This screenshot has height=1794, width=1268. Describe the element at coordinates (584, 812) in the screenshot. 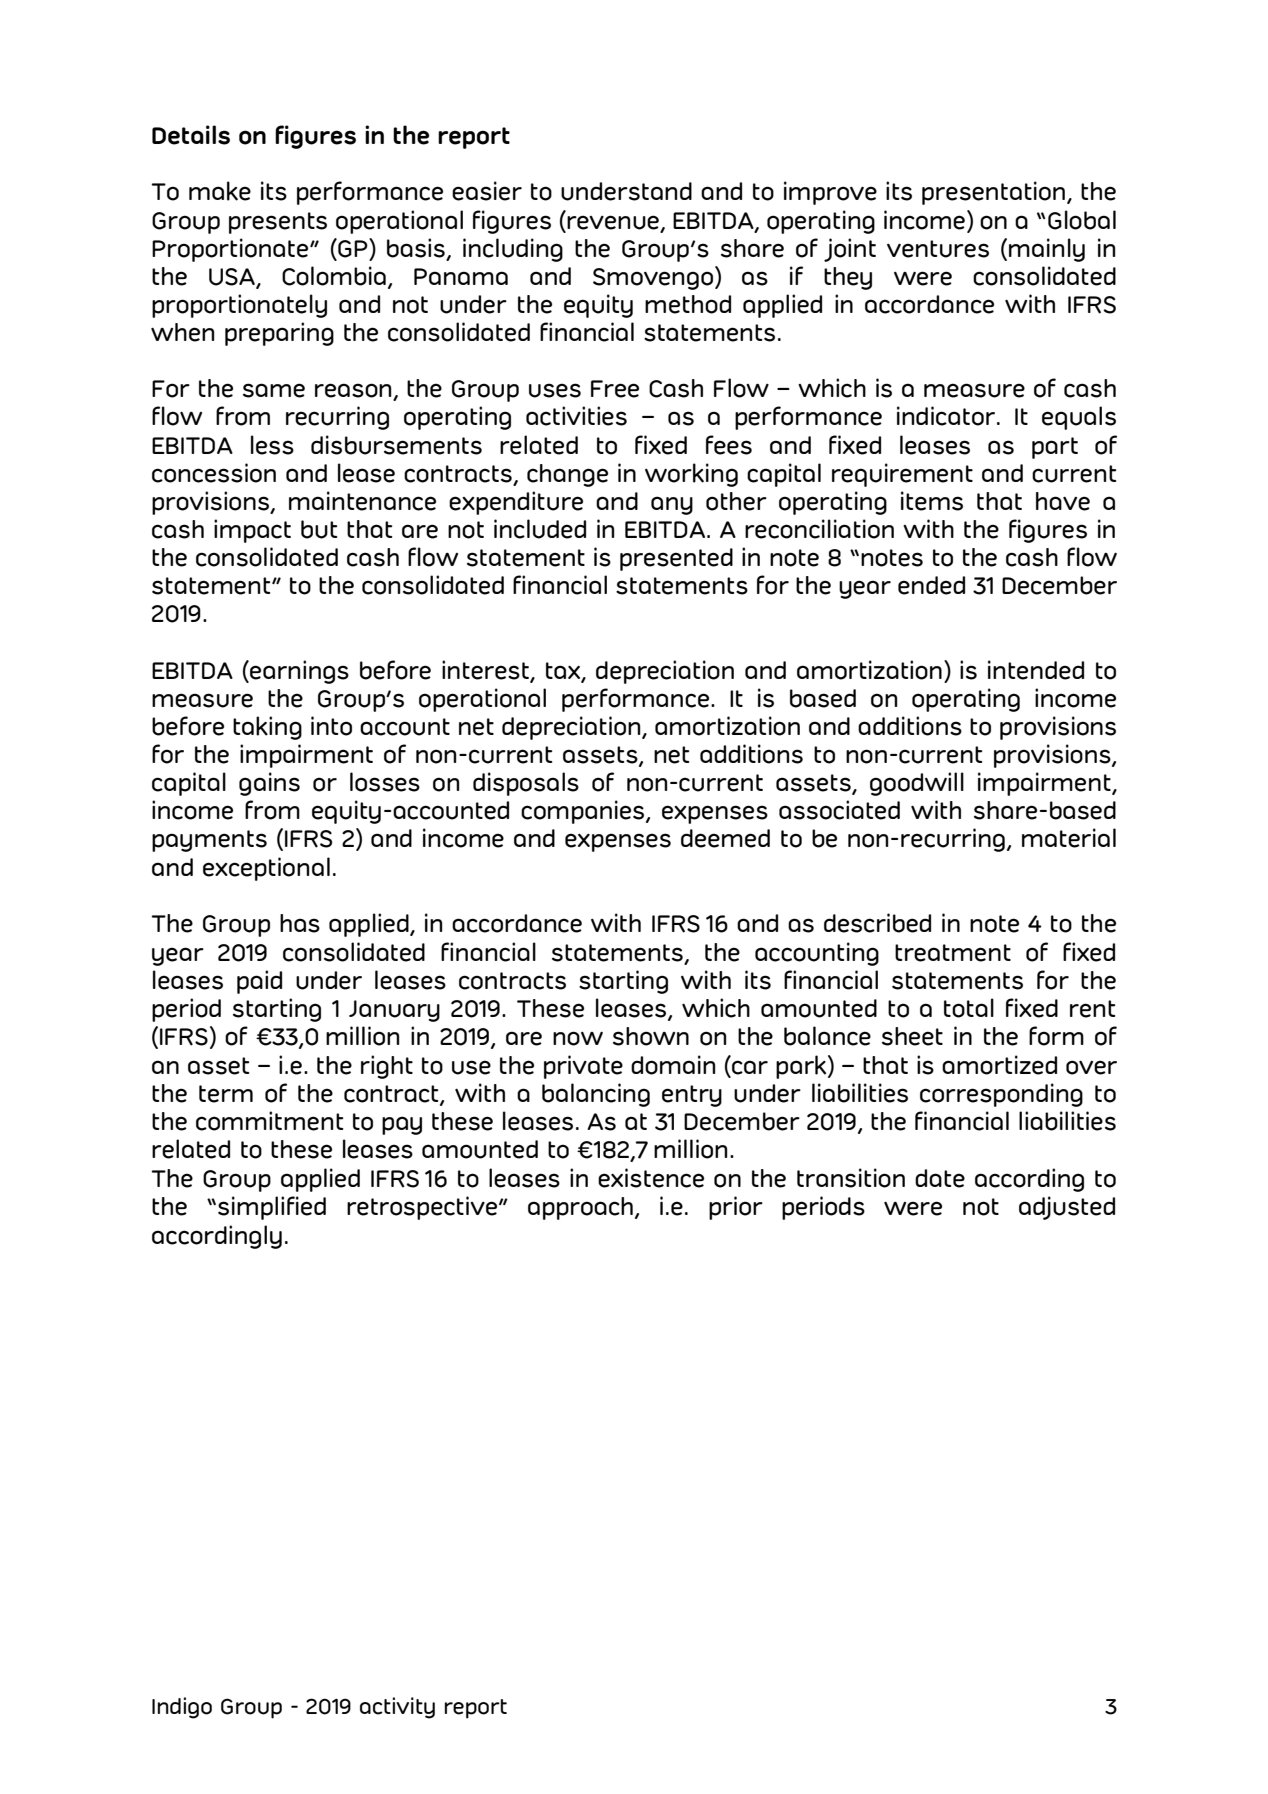

I see `companies` at that location.
